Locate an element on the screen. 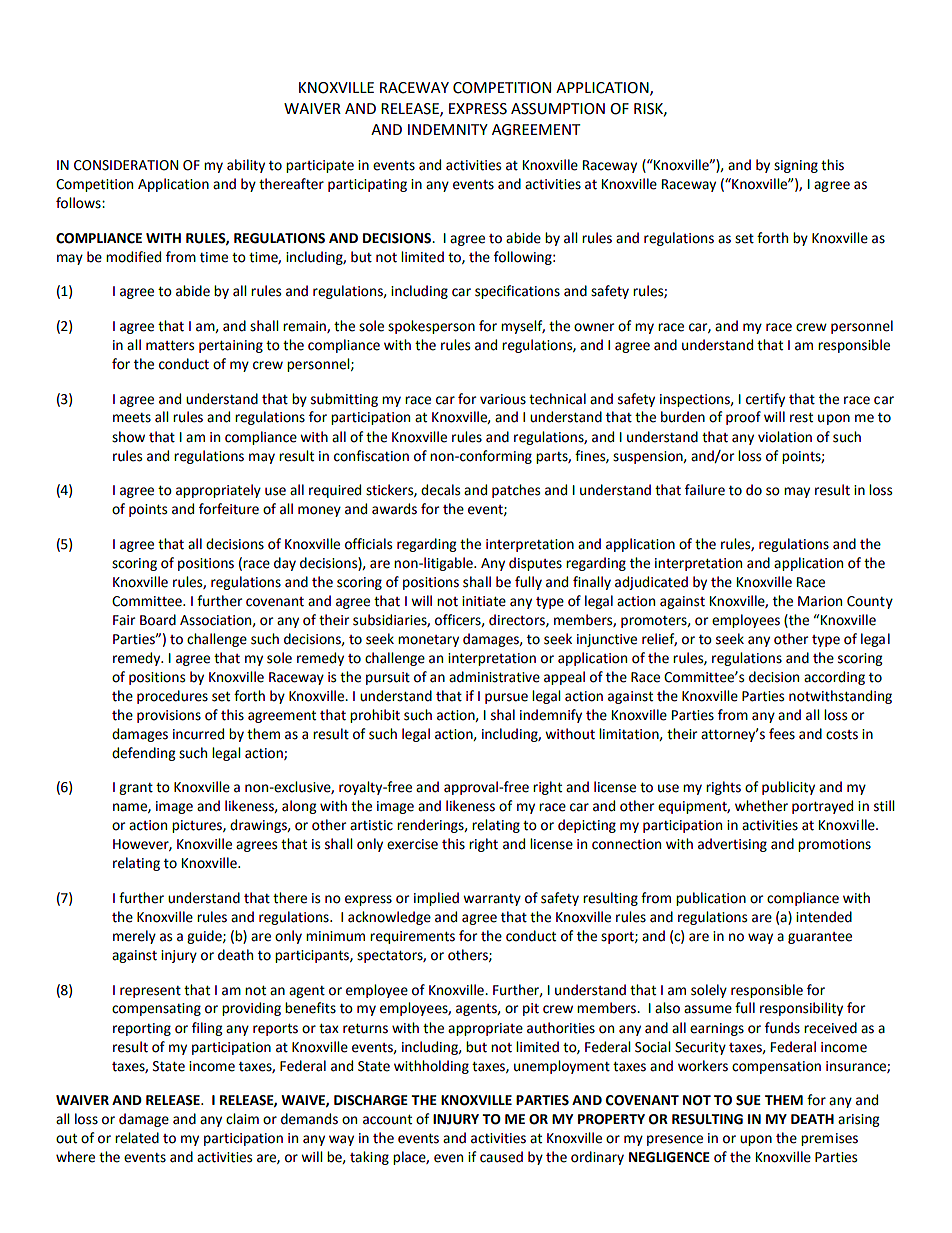  related is located at coordinates (137, 1138).
